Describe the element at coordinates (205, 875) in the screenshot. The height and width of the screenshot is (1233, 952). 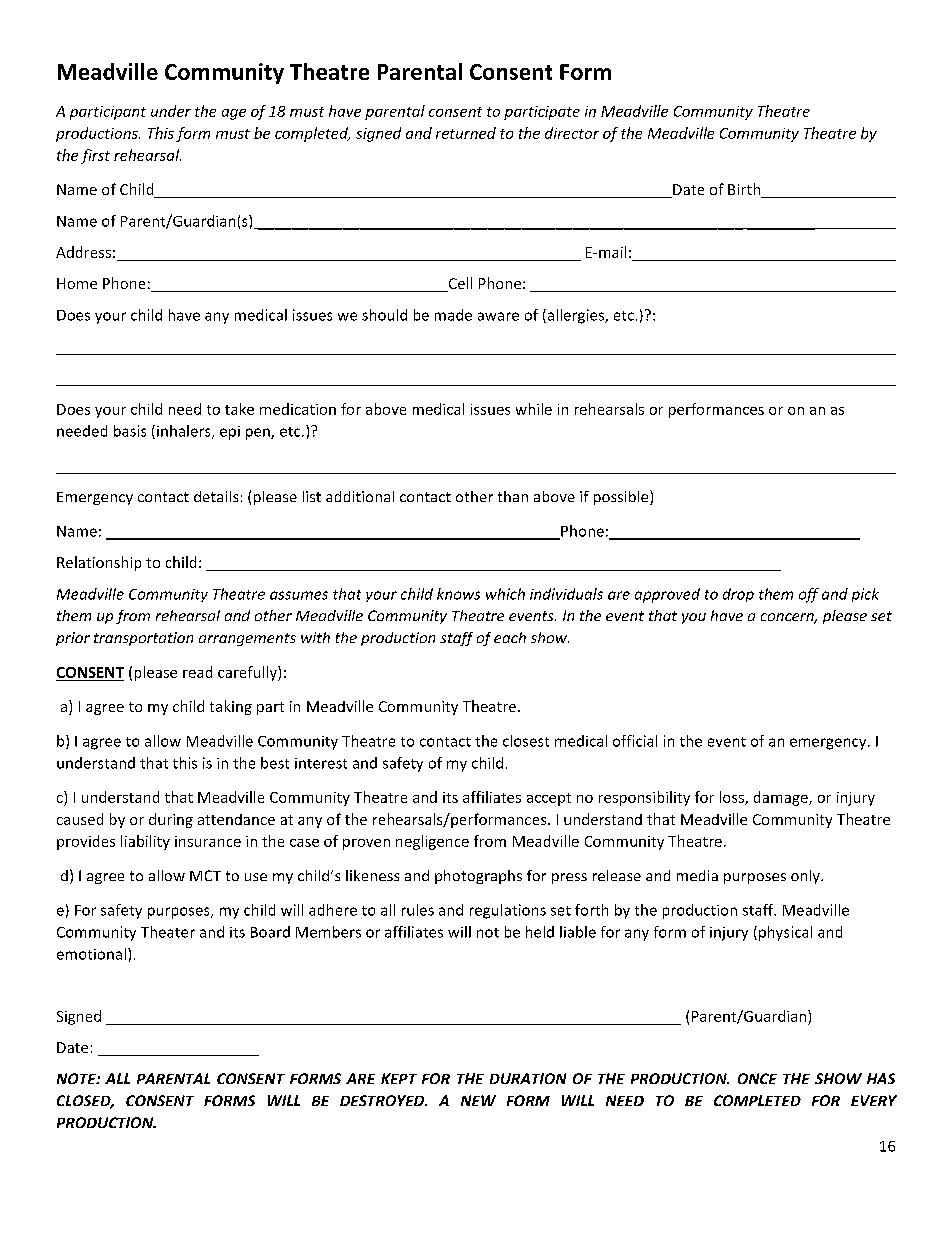
I see `MCT` at that location.
